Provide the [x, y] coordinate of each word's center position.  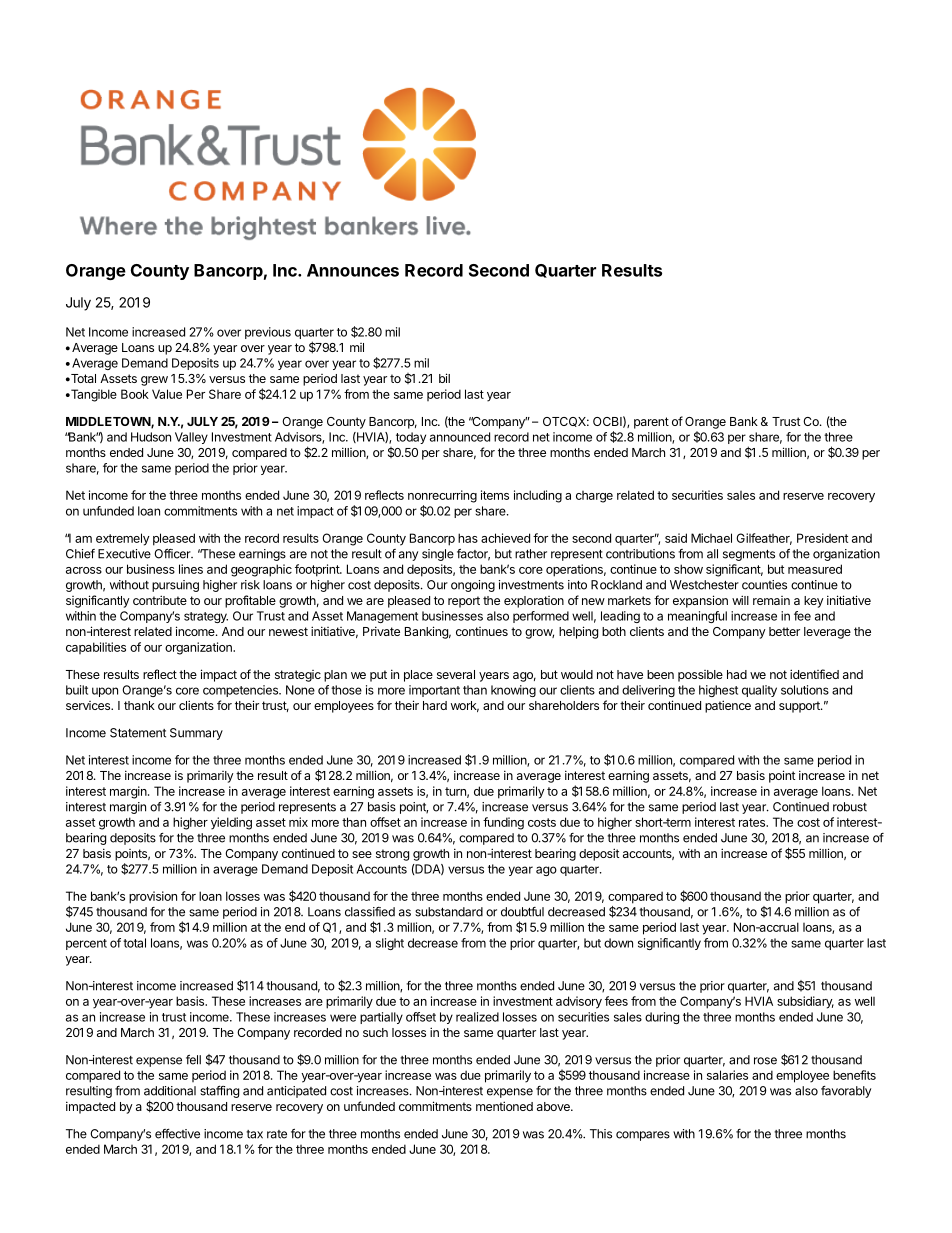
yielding [231, 823]
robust [850, 807]
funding [503, 823]
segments [749, 555]
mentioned [504, 1106]
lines [191, 569]
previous [268, 333]
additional [170, 1091]
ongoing [473, 586]
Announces [353, 270]
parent [651, 423]
